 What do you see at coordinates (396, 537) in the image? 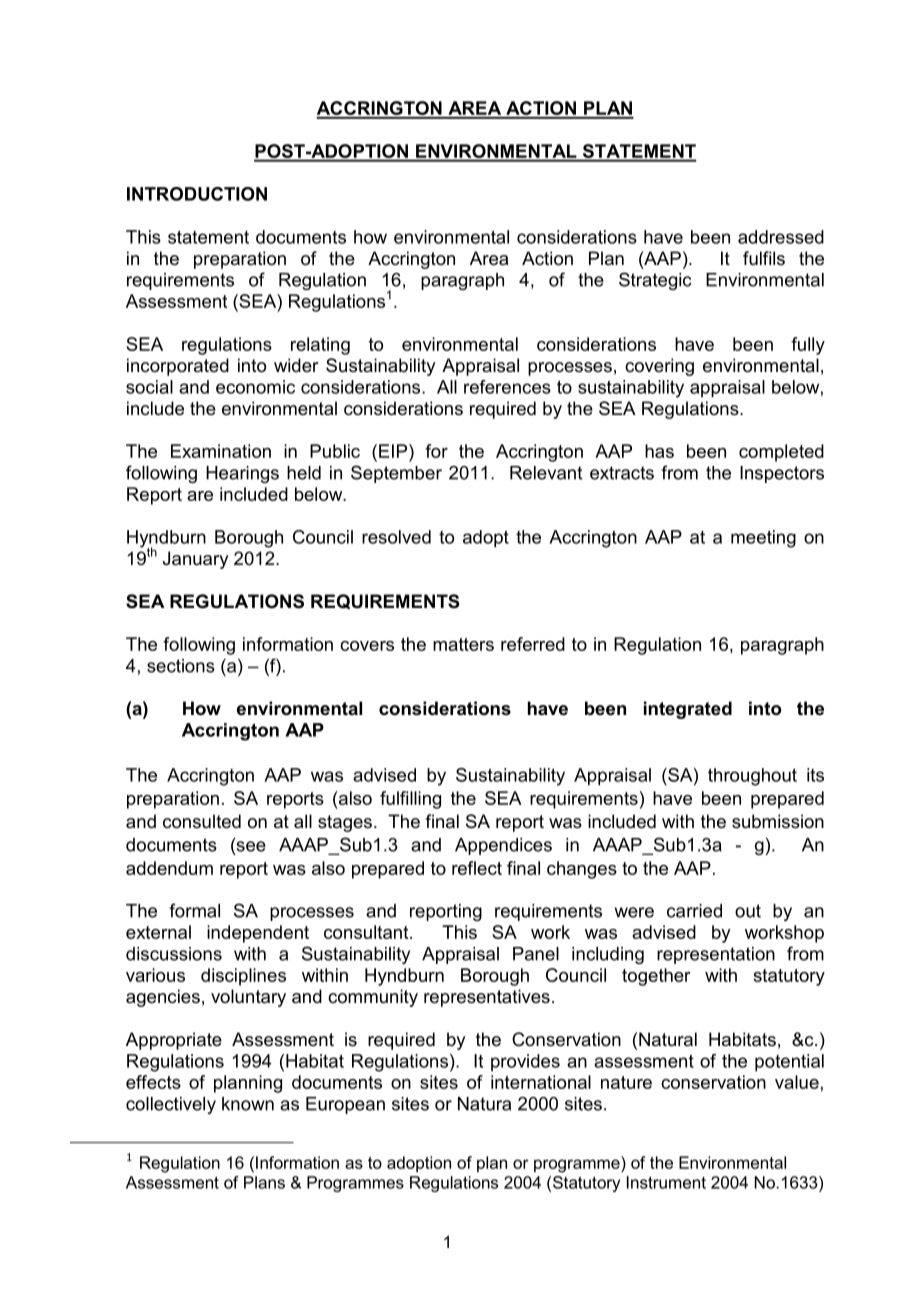
I see `resolved` at bounding box center [396, 537].
